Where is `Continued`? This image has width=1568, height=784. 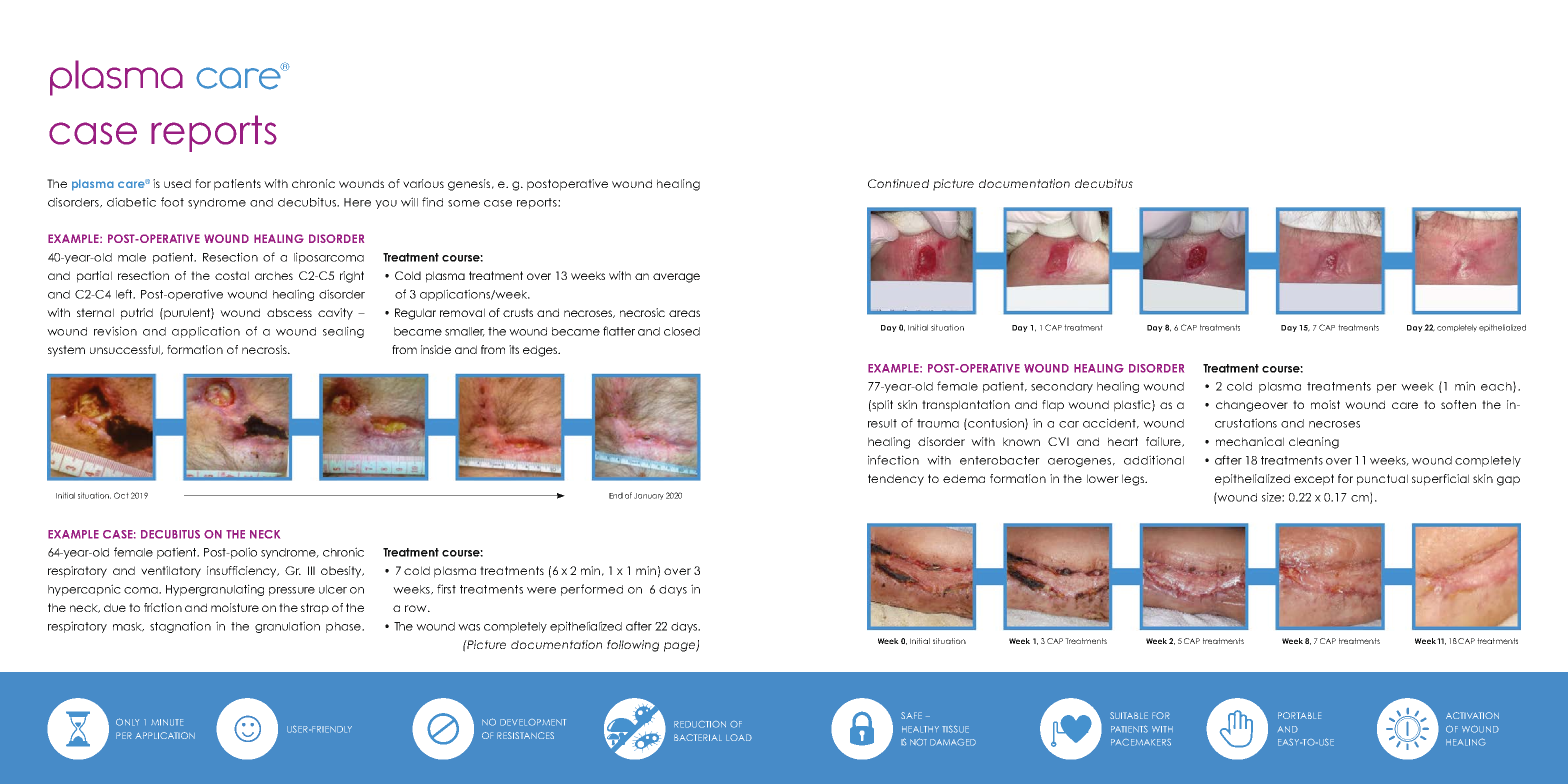
Continued is located at coordinates (898, 183).
